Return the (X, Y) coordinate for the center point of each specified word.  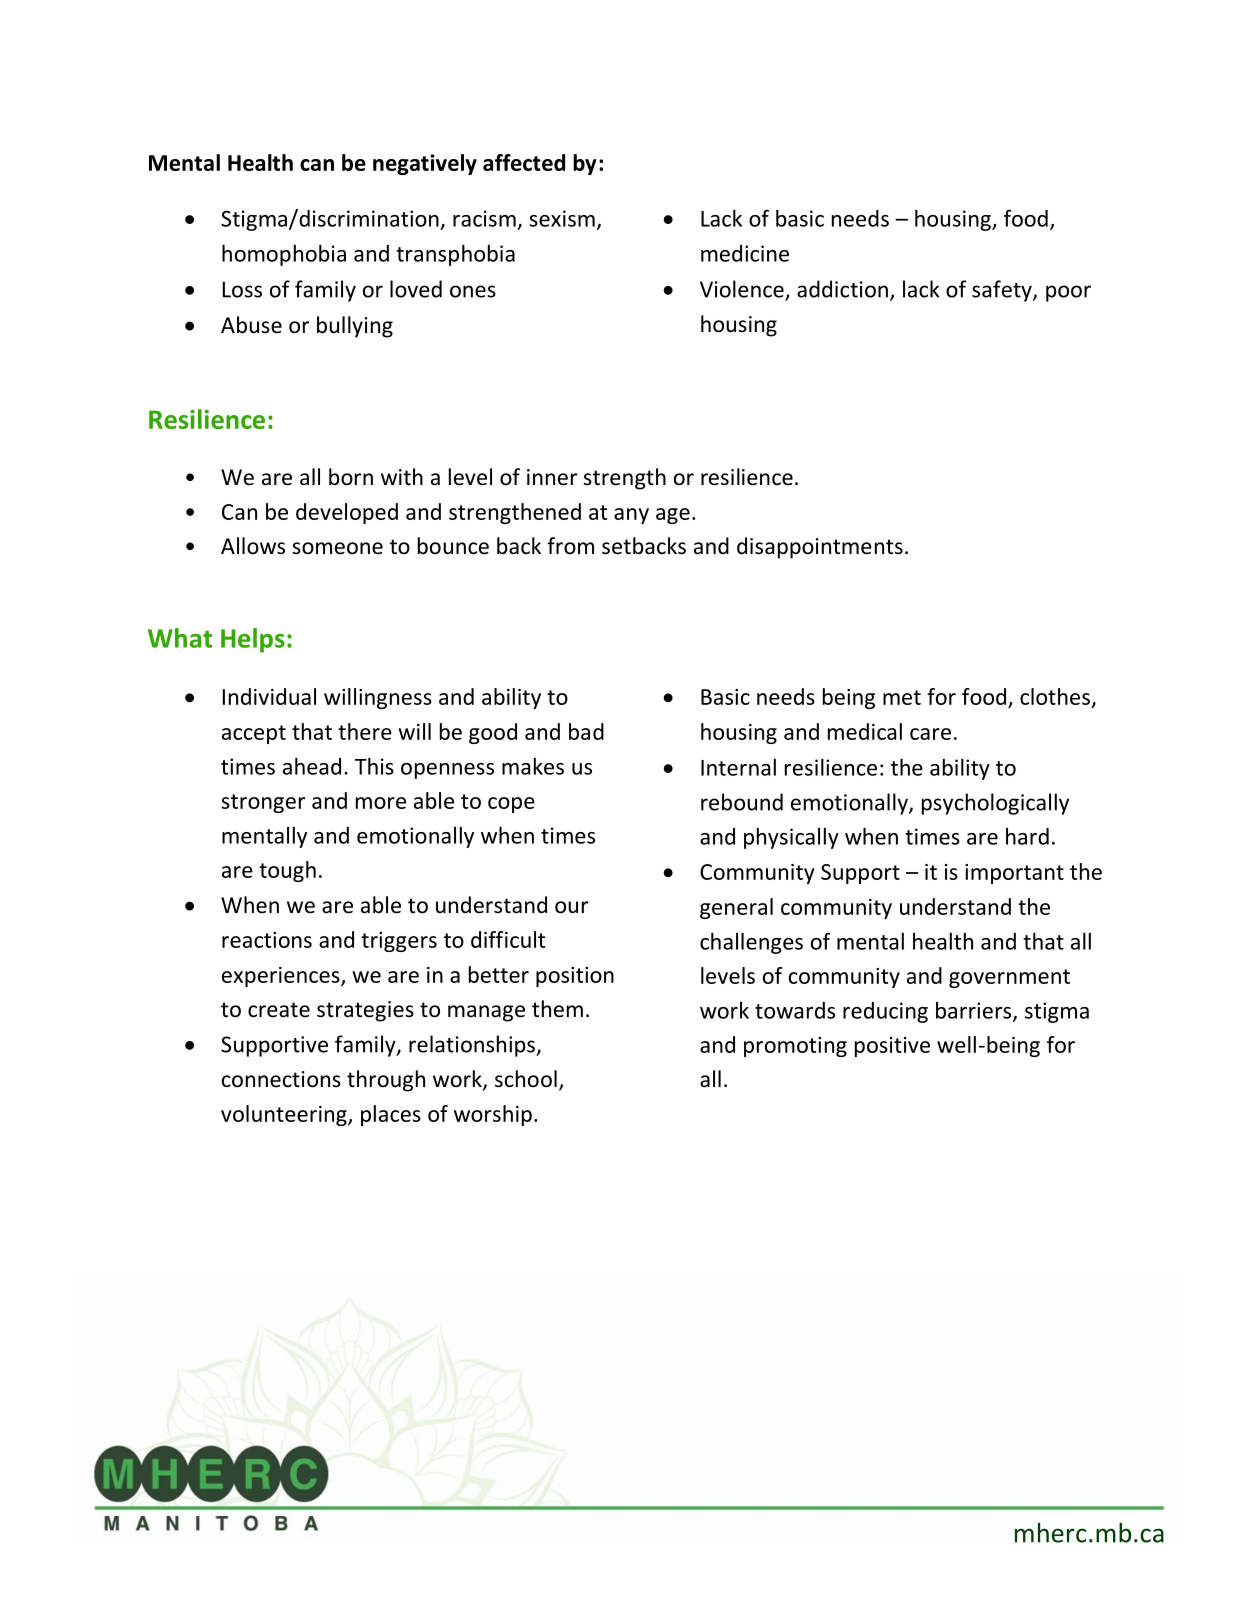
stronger (263, 803)
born (351, 477)
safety (1003, 291)
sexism (562, 218)
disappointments (820, 548)
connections (281, 1079)
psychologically (995, 804)
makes (533, 766)
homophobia (284, 255)
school (526, 1079)
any (631, 516)
